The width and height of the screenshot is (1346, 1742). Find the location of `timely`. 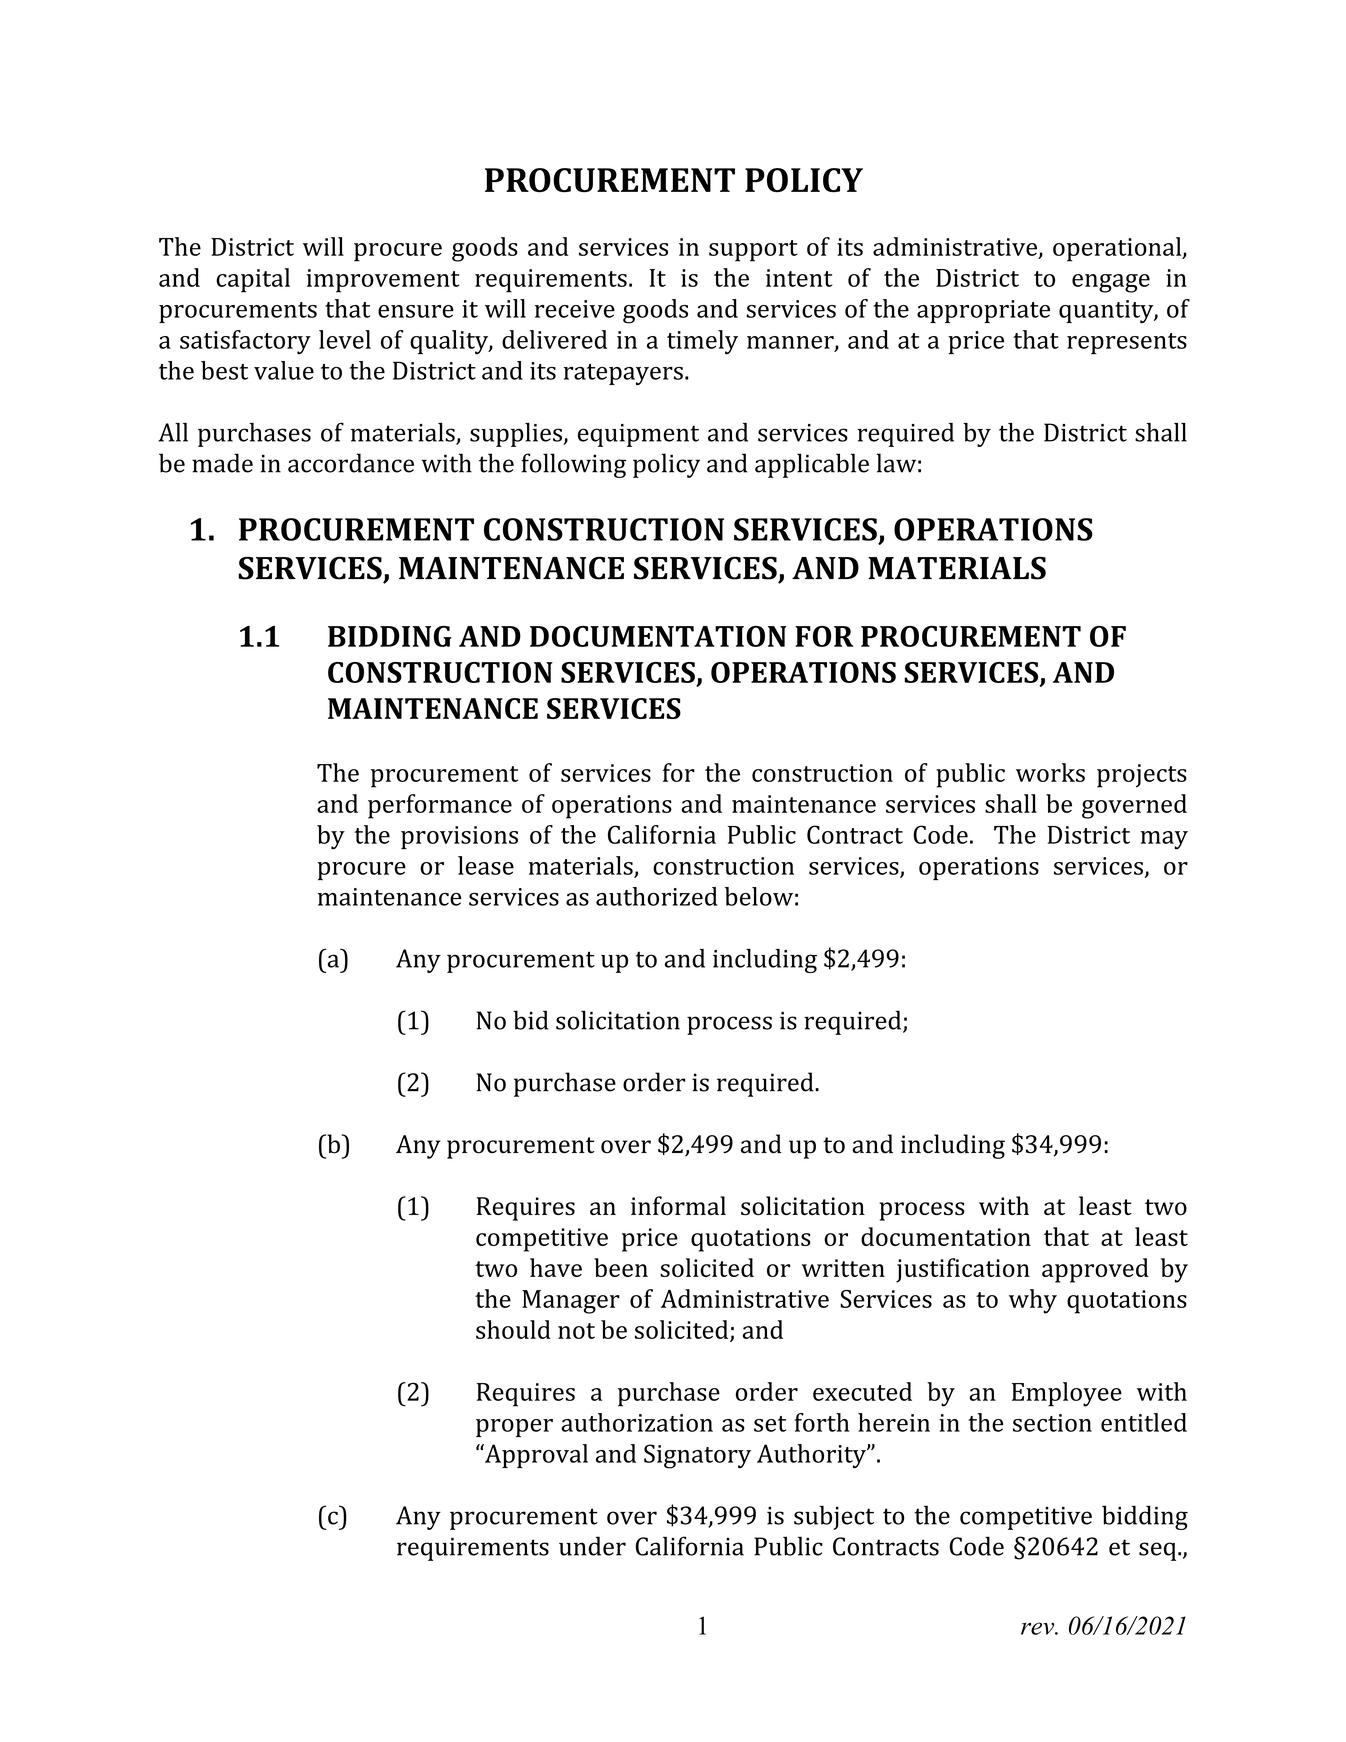

timely is located at coordinates (702, 342).
